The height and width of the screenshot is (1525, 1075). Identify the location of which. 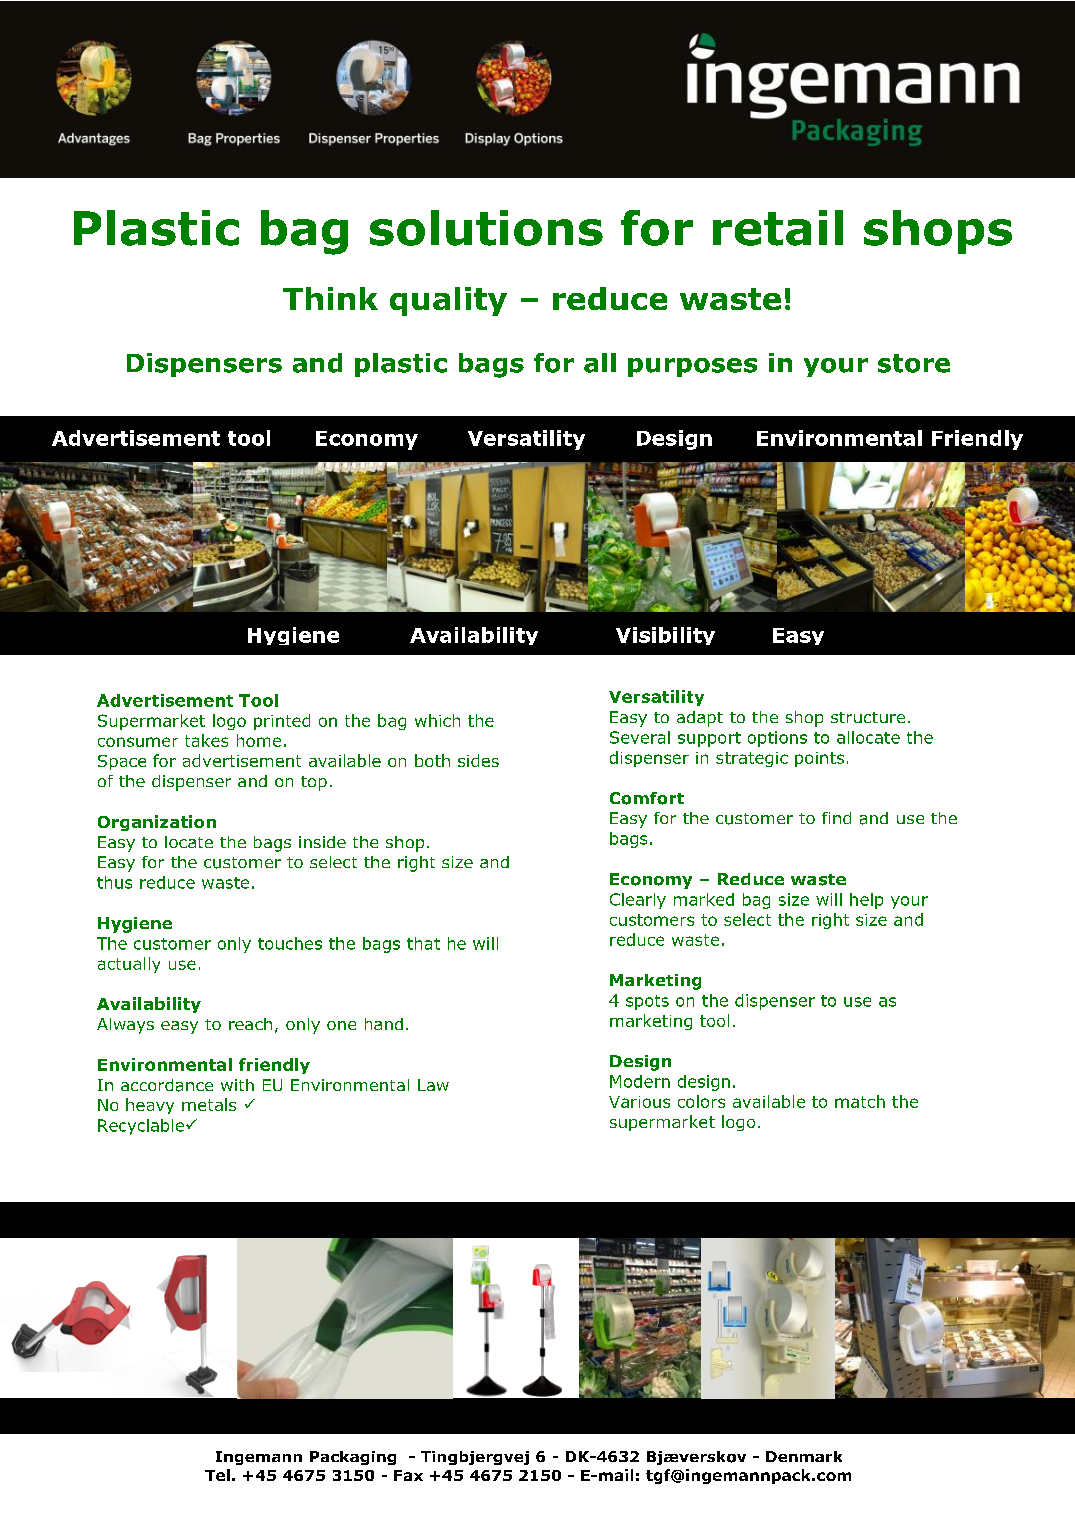
(437, 720).
